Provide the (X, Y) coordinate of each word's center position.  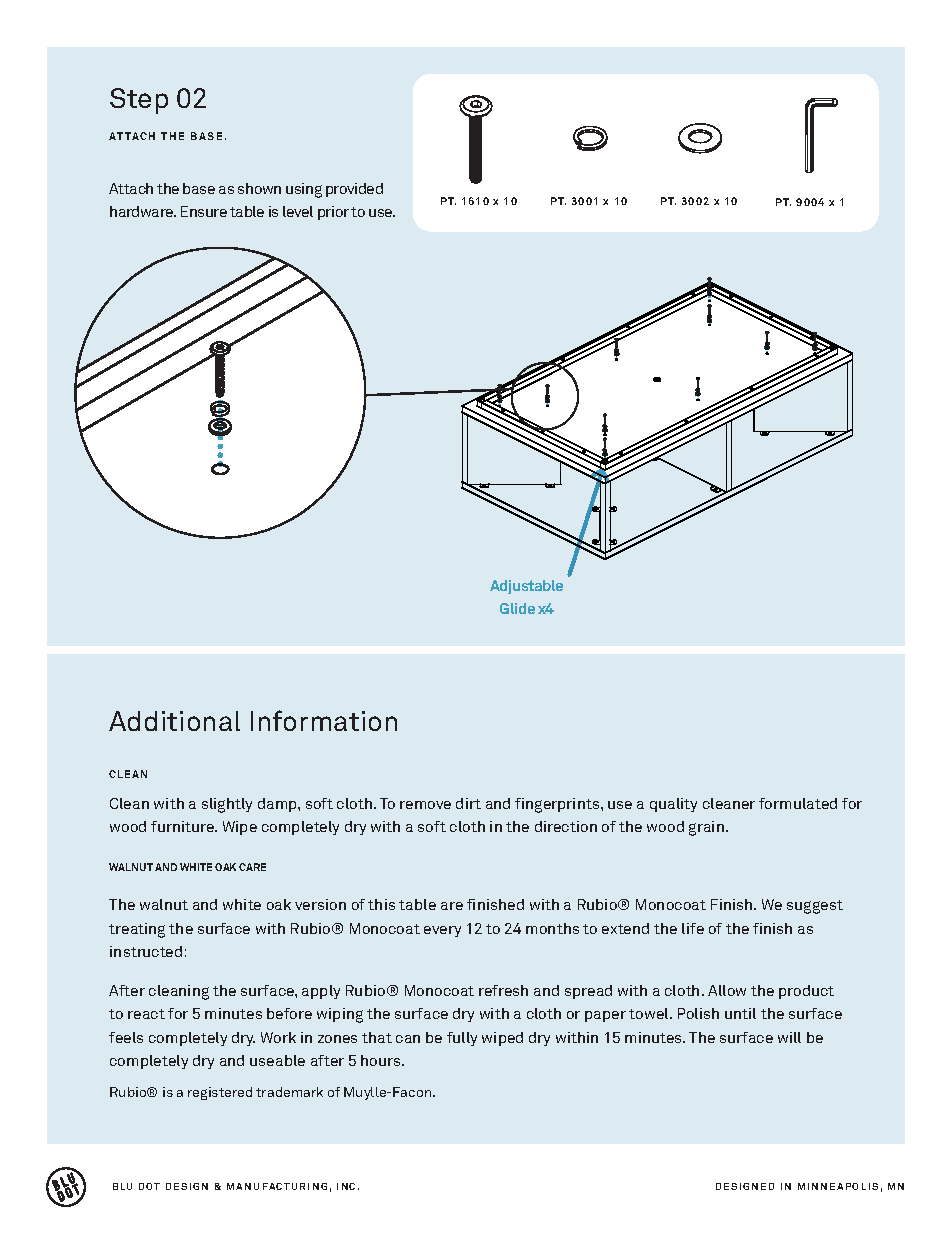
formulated (798, 803)
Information (324, 720)
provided (354, 190)
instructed (146, 951)
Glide (517, 608)
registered (220, 1093)
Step (139, 101)
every (442, 931)
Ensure (204, 211)
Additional (174, 721)
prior (333, 213)
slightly (227, 805)
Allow (727, 990)
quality (673, 805)
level (298, 211)
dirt (468, 803)
